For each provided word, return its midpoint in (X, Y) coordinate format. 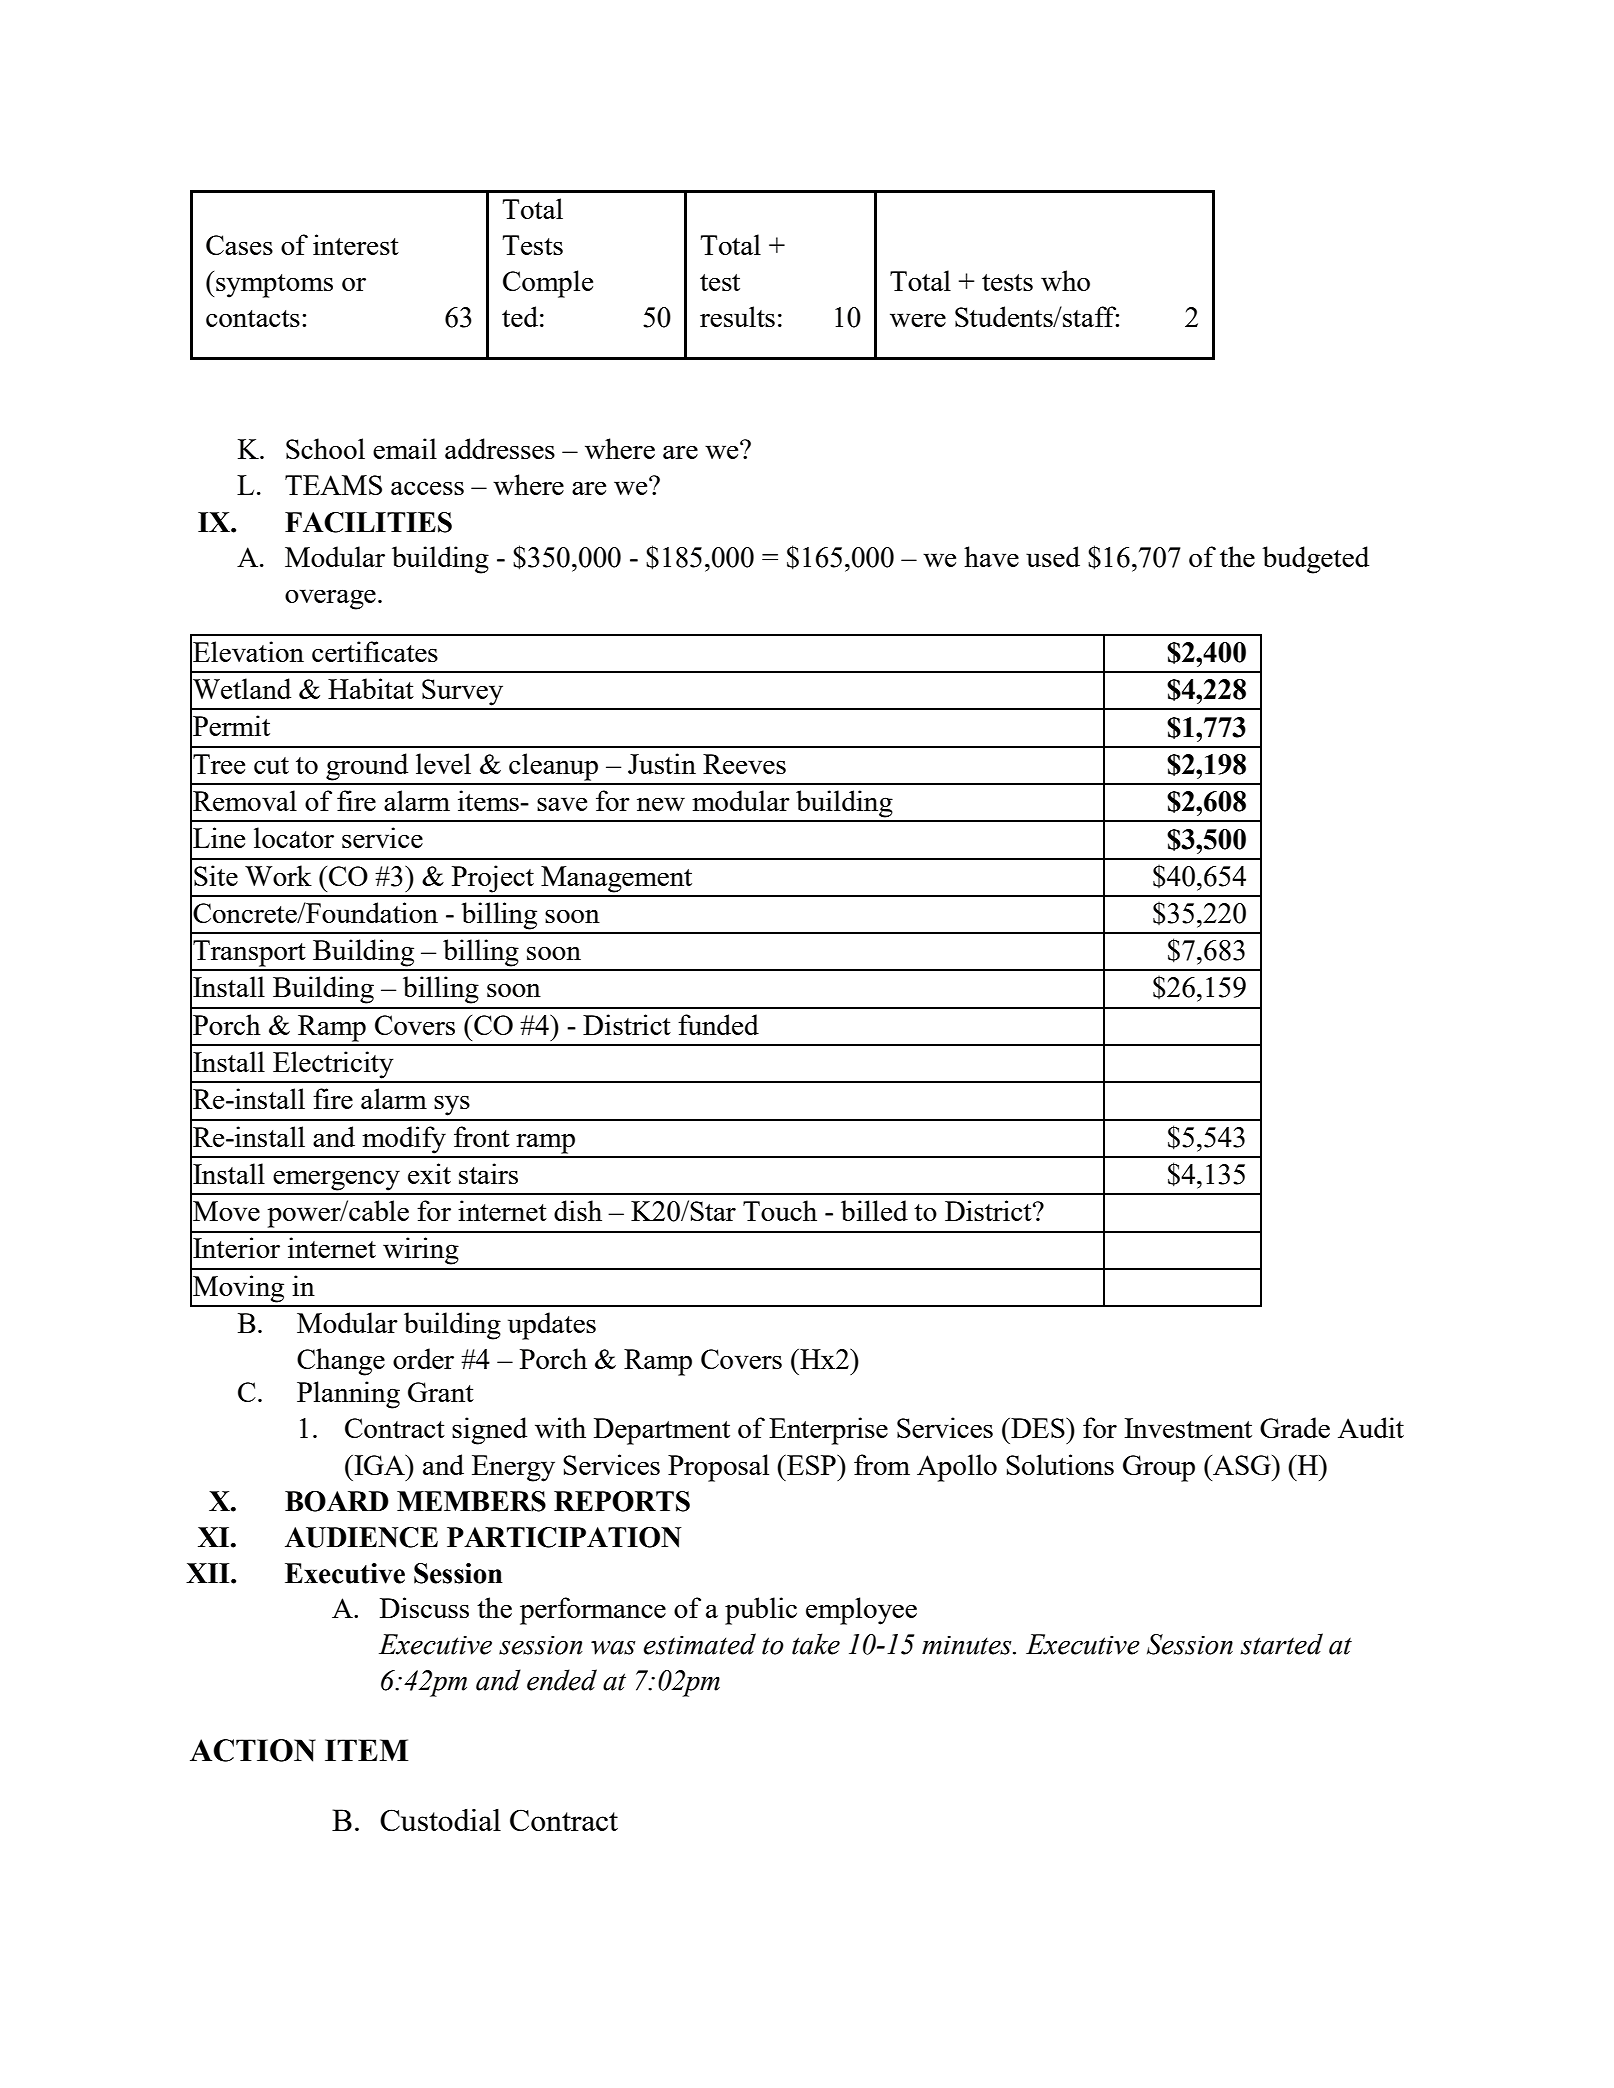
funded (718, 1024)
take (816, 1644)
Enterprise (828, 1431)
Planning (348, 1395)
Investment (1188, 1428)
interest (356, 244)
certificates (375, 651)
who (1065, 280)
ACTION (253, 1750)
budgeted (1315, 560)
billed (874, 1210)
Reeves (744, 764)
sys (452, 1105)
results (737, 316)
